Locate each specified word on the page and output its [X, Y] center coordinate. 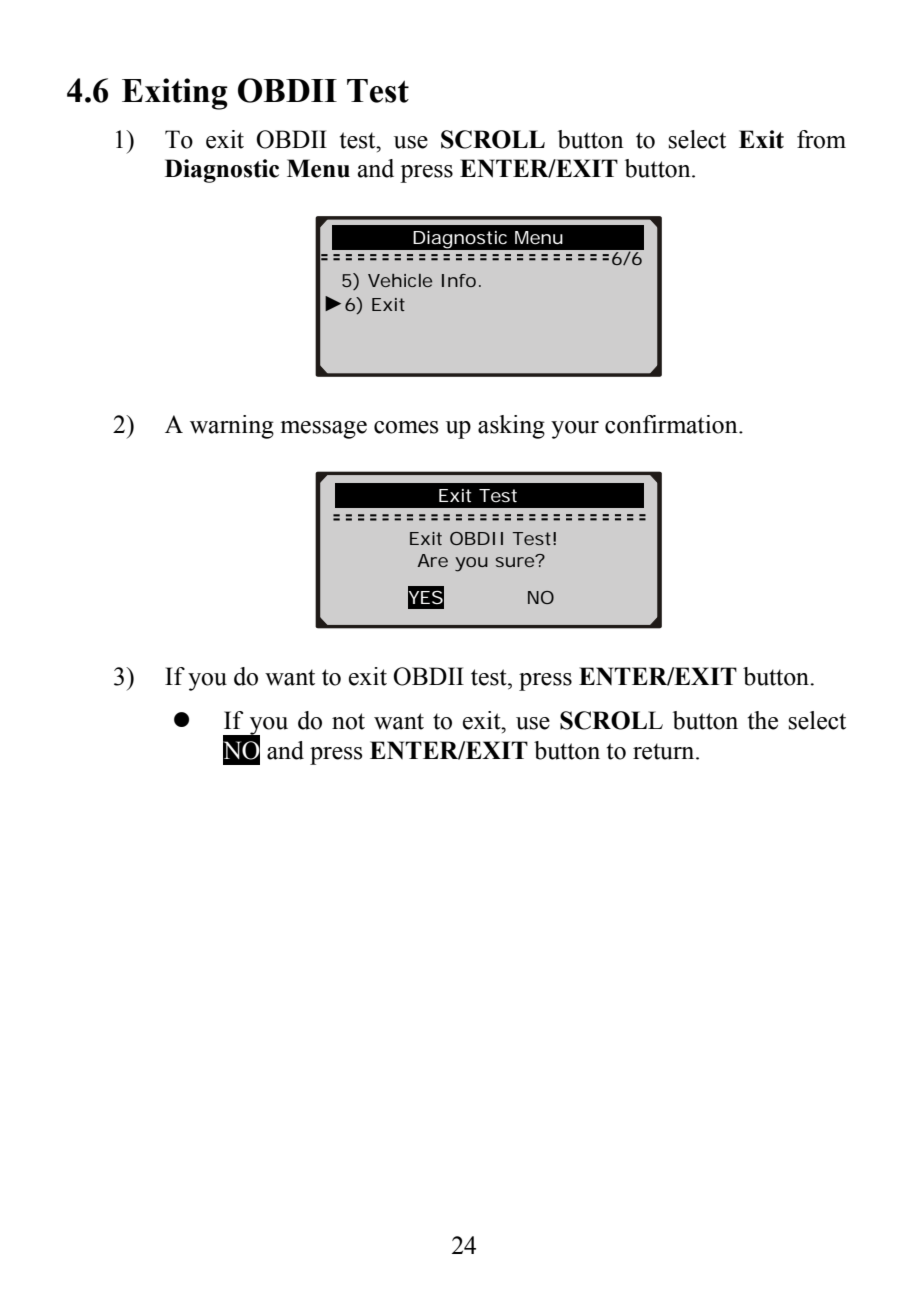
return [665, 751]
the [763, 720]
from [821, 139]
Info [459, 280]
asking [511, 427]
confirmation [672, 424]
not [348, 721]
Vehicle [400, 280]
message [323, 430]
